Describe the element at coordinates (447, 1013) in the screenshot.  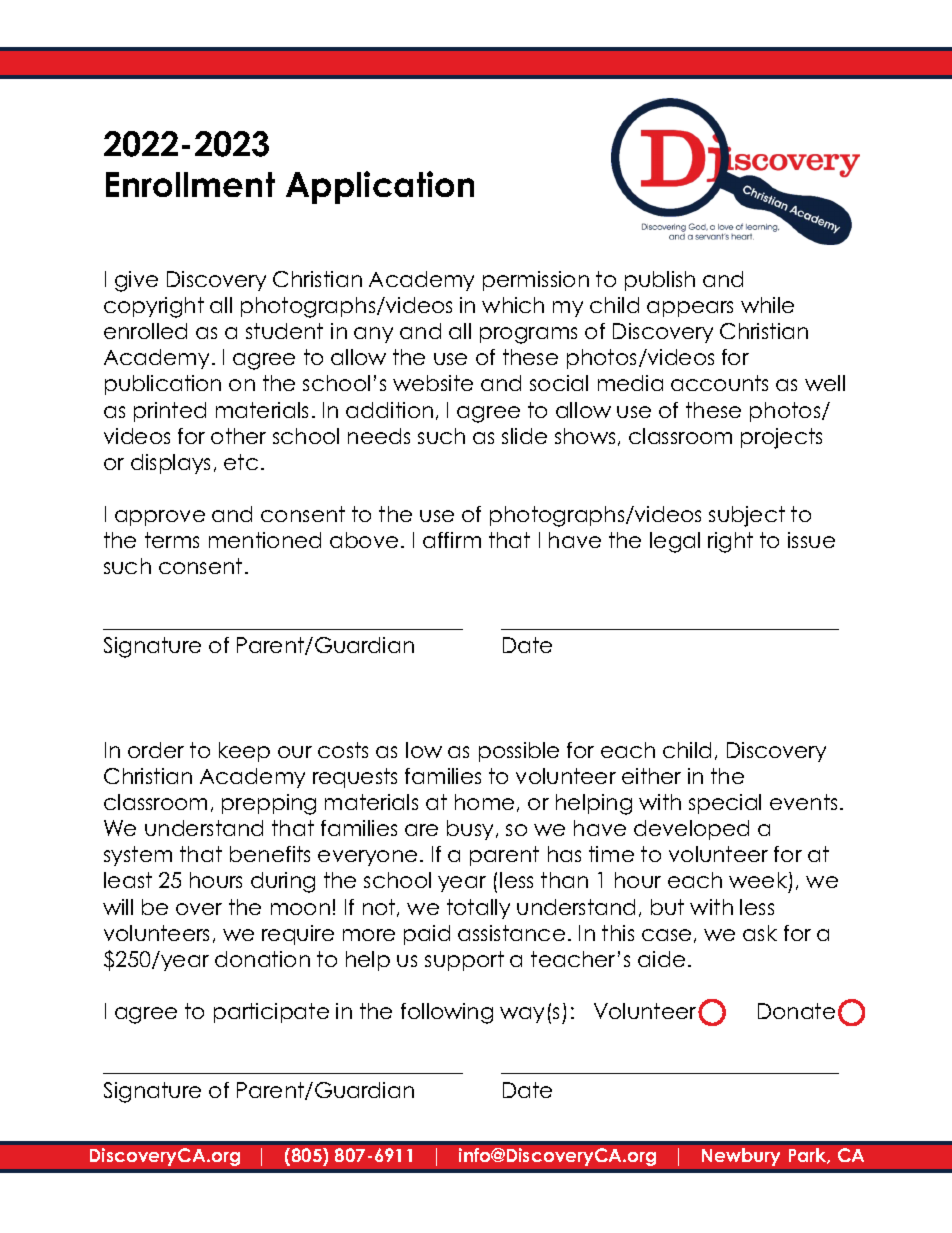
I see `following` at that location.
